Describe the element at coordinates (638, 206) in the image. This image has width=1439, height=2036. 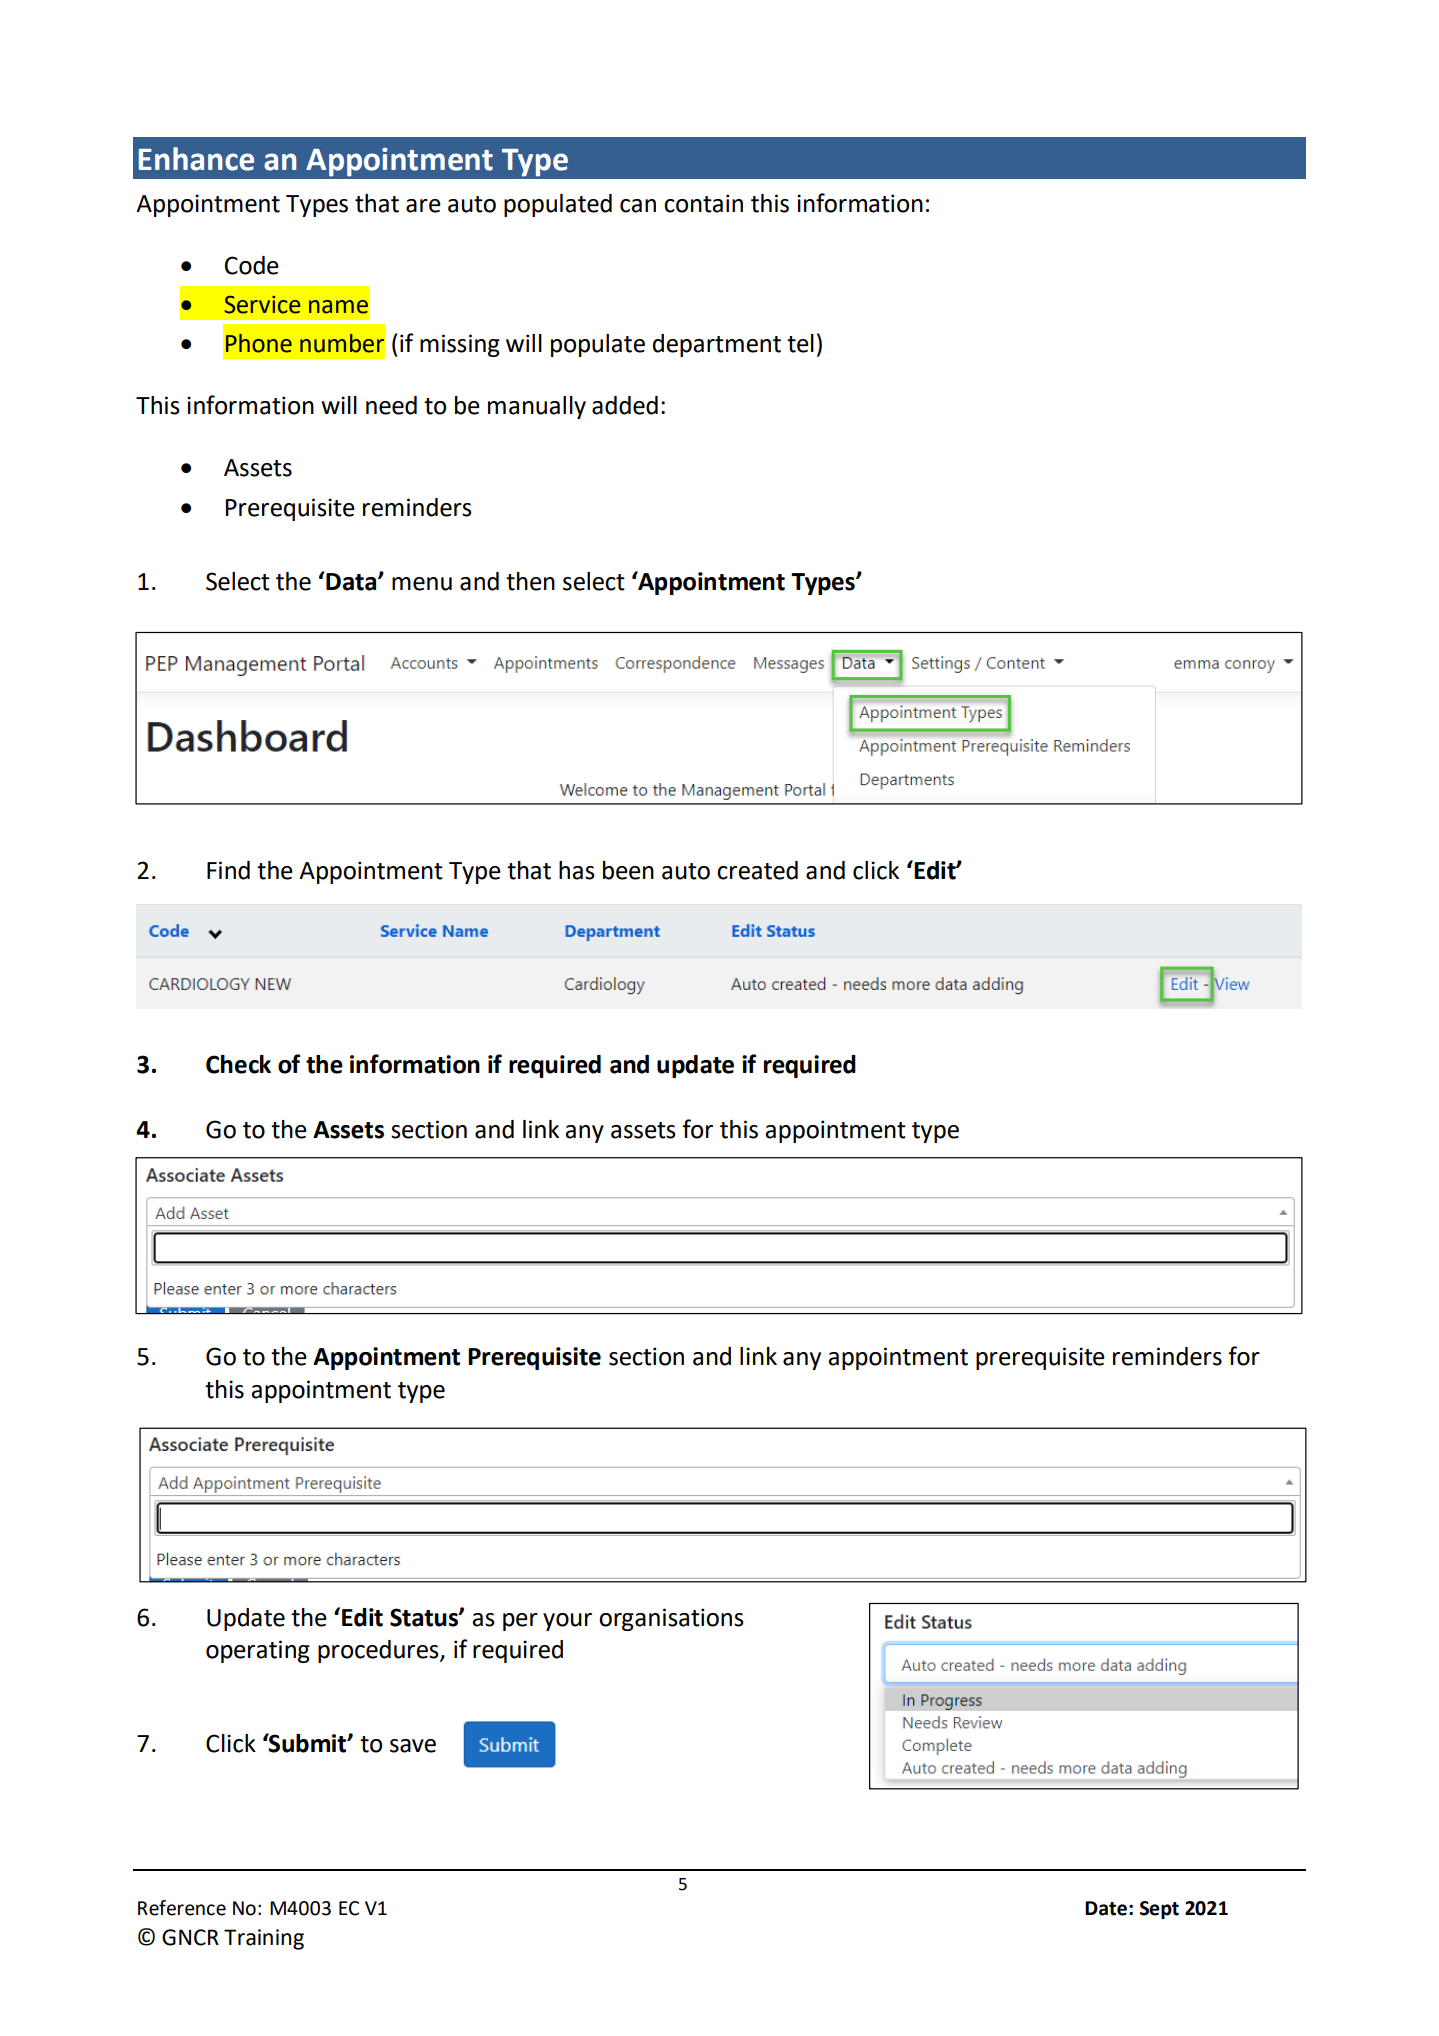
I see `can` at that location.
